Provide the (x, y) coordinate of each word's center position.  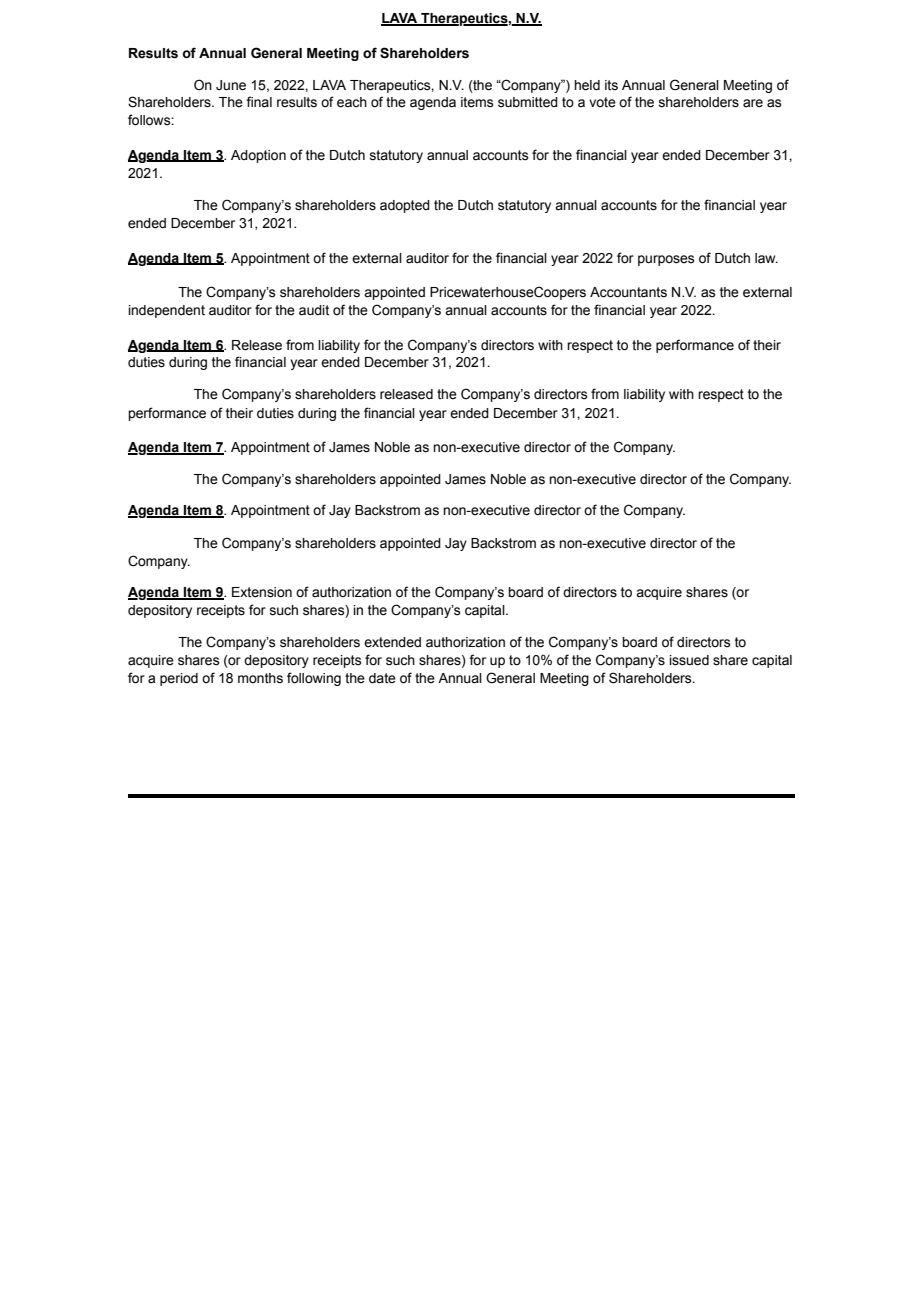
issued (689, 660)
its (611, 85)
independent (166, 311)
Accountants (628, 292)
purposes (666, 260)
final (259, 102)
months (260, 678)
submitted (528, 102)
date (382, 678)
